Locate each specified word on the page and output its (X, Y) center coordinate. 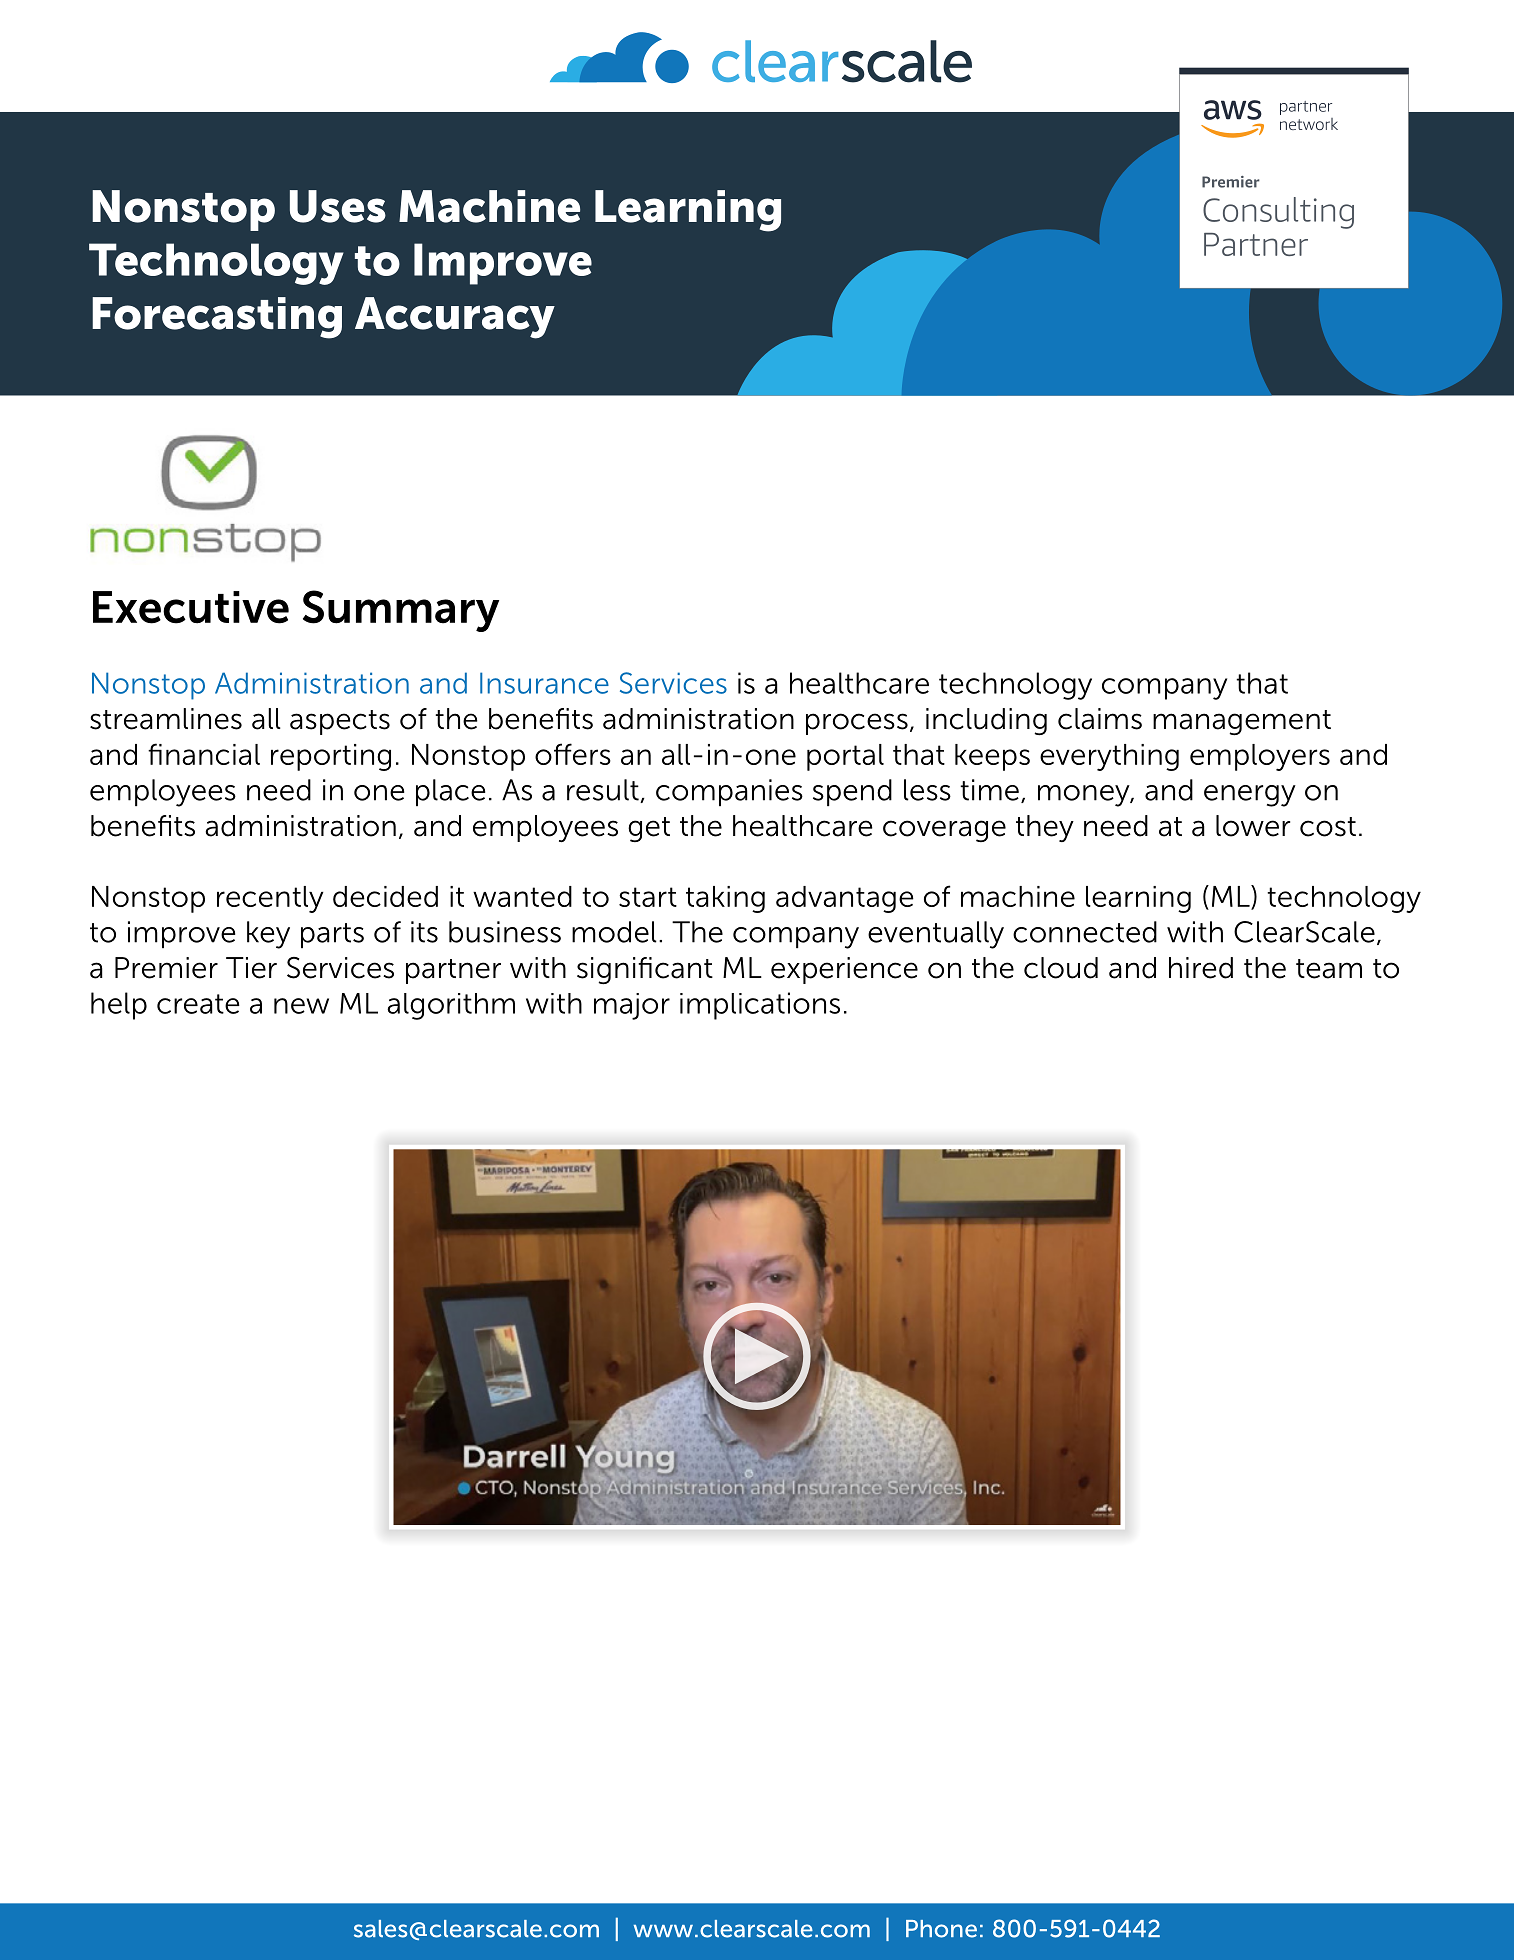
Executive (191, 607)
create (198, 1004)
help (119, 1006)
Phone (941, 1929)
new (301, 1006)
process (857, 724)
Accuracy (455, 318)
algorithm (451, 1006)
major (632, 1006)
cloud (1061, 968)
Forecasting (217, 318)
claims (1100, 719)
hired (1201, 968)
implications (760, 1006)
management (1242, 723)
